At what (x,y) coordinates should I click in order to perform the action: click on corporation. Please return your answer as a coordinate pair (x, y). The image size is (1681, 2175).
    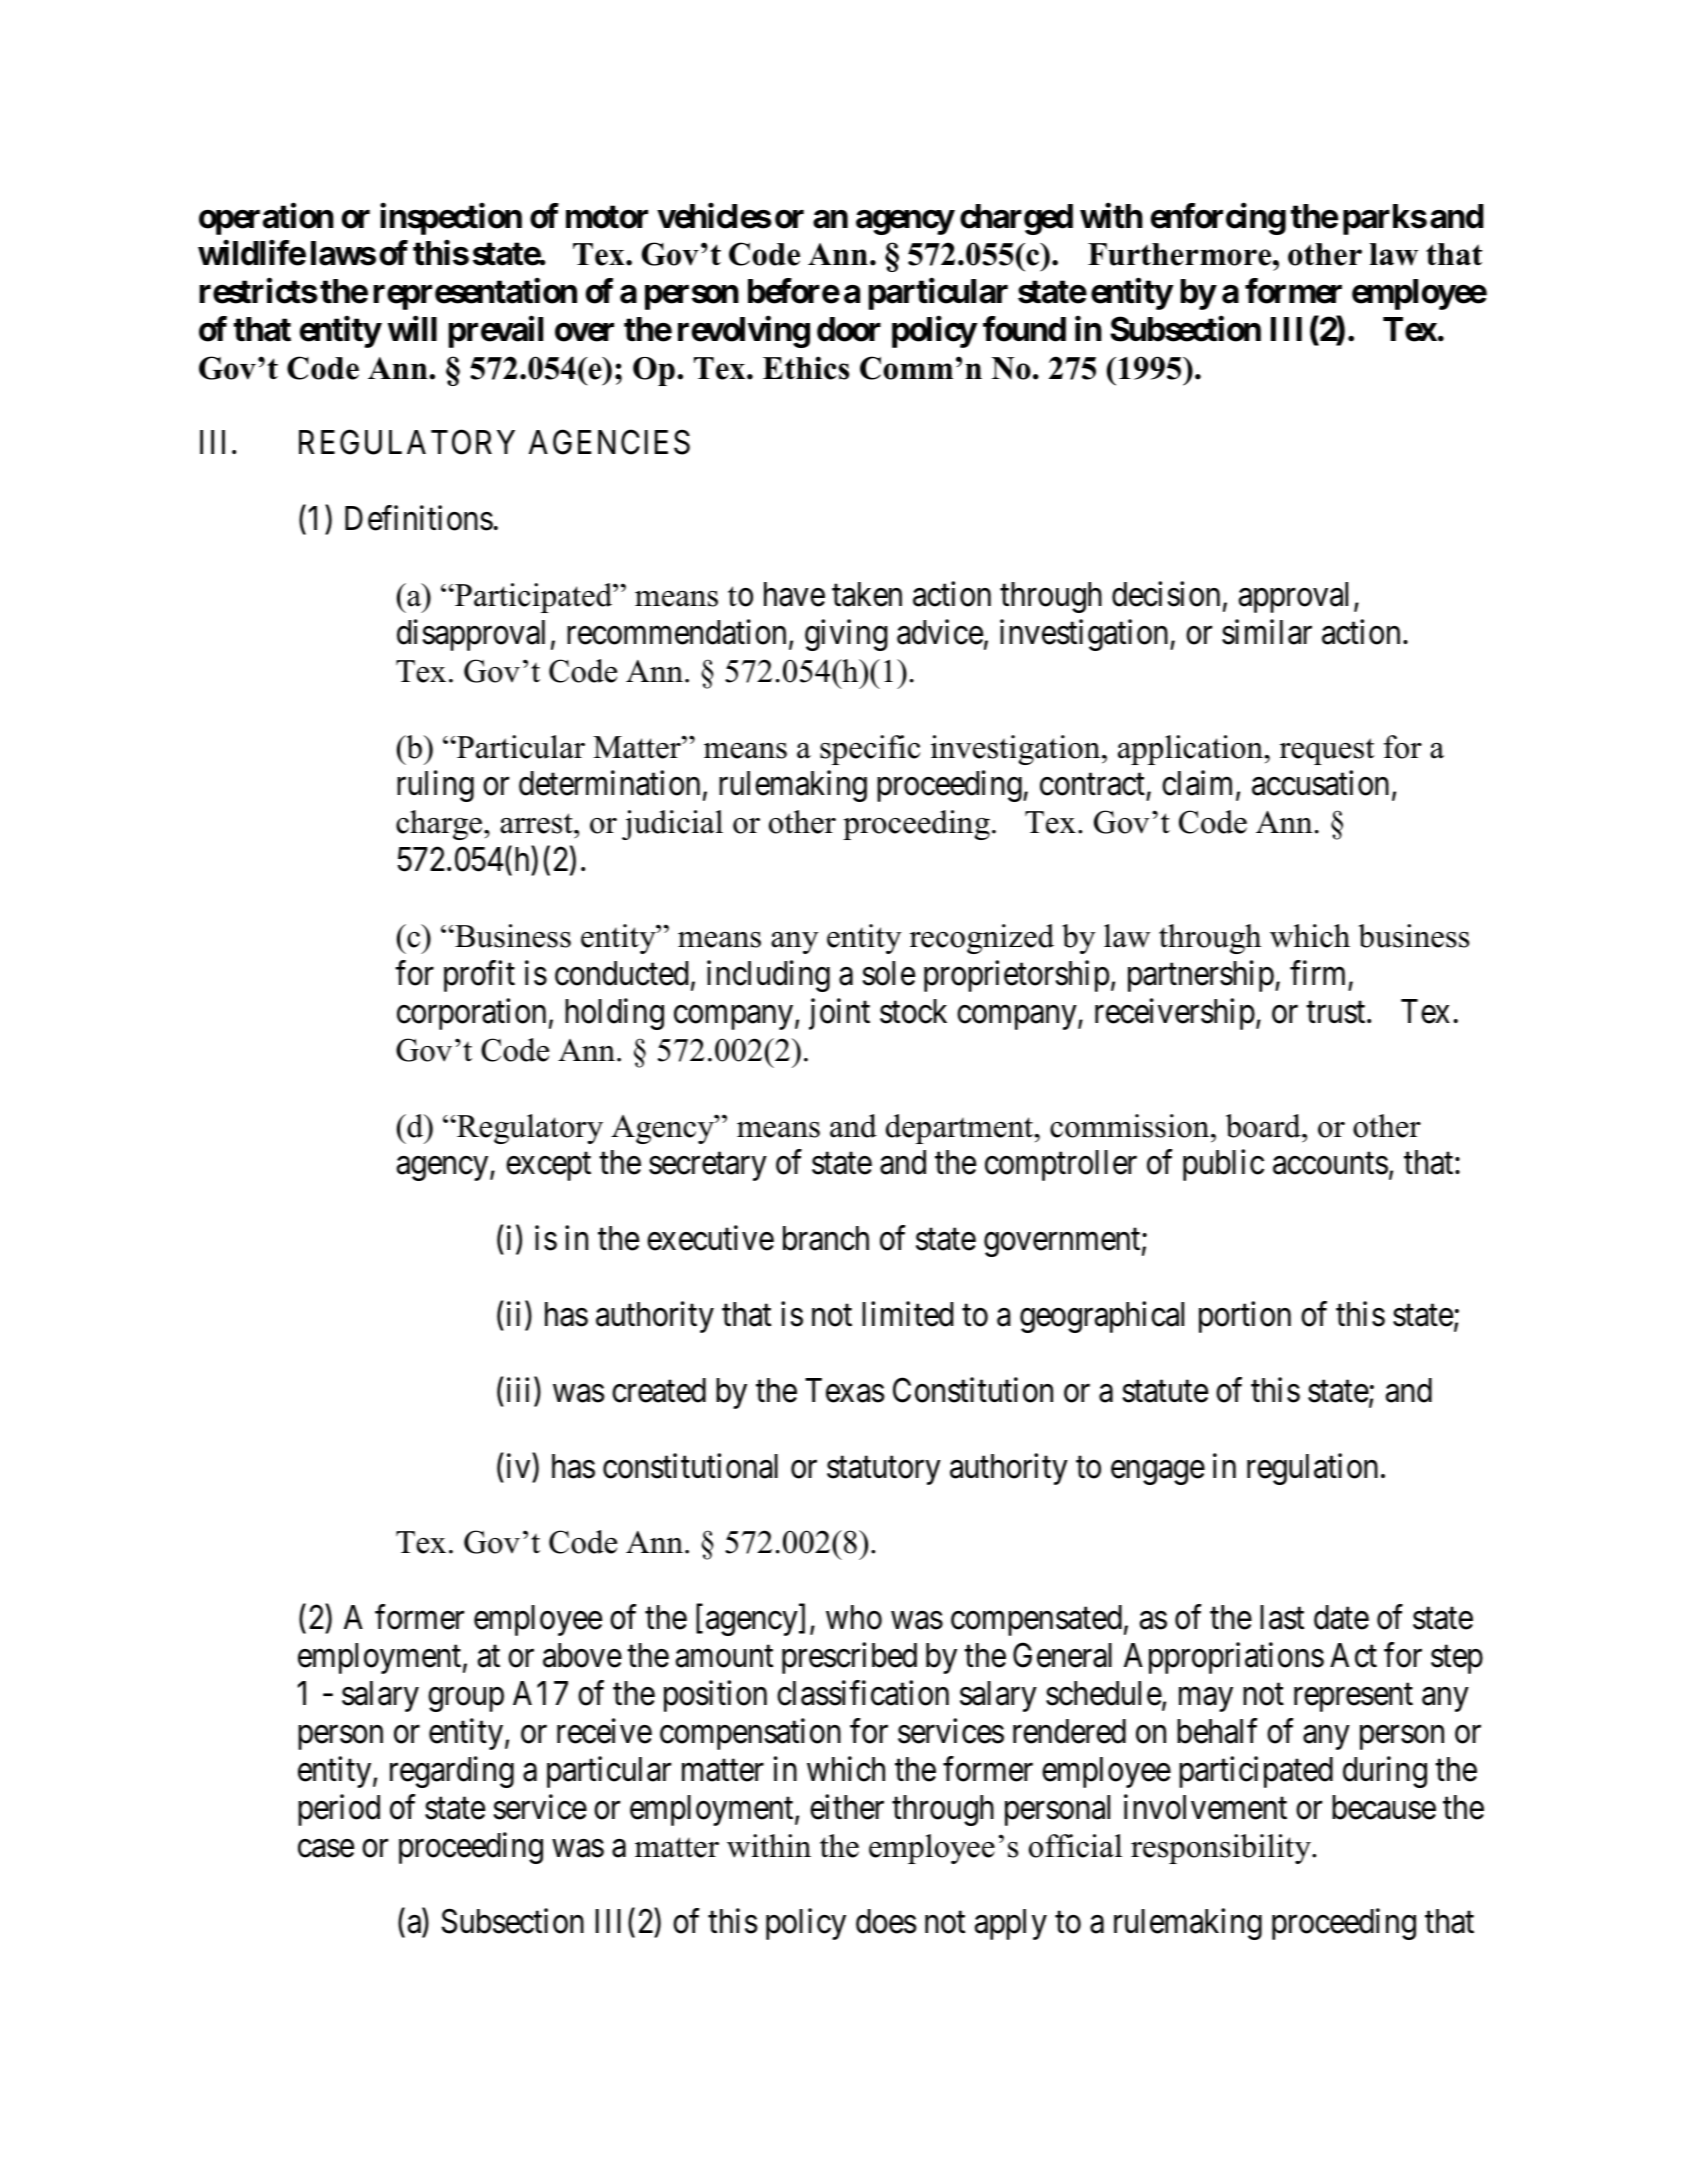
    Looking at the image, I should click on (471, 1014).
